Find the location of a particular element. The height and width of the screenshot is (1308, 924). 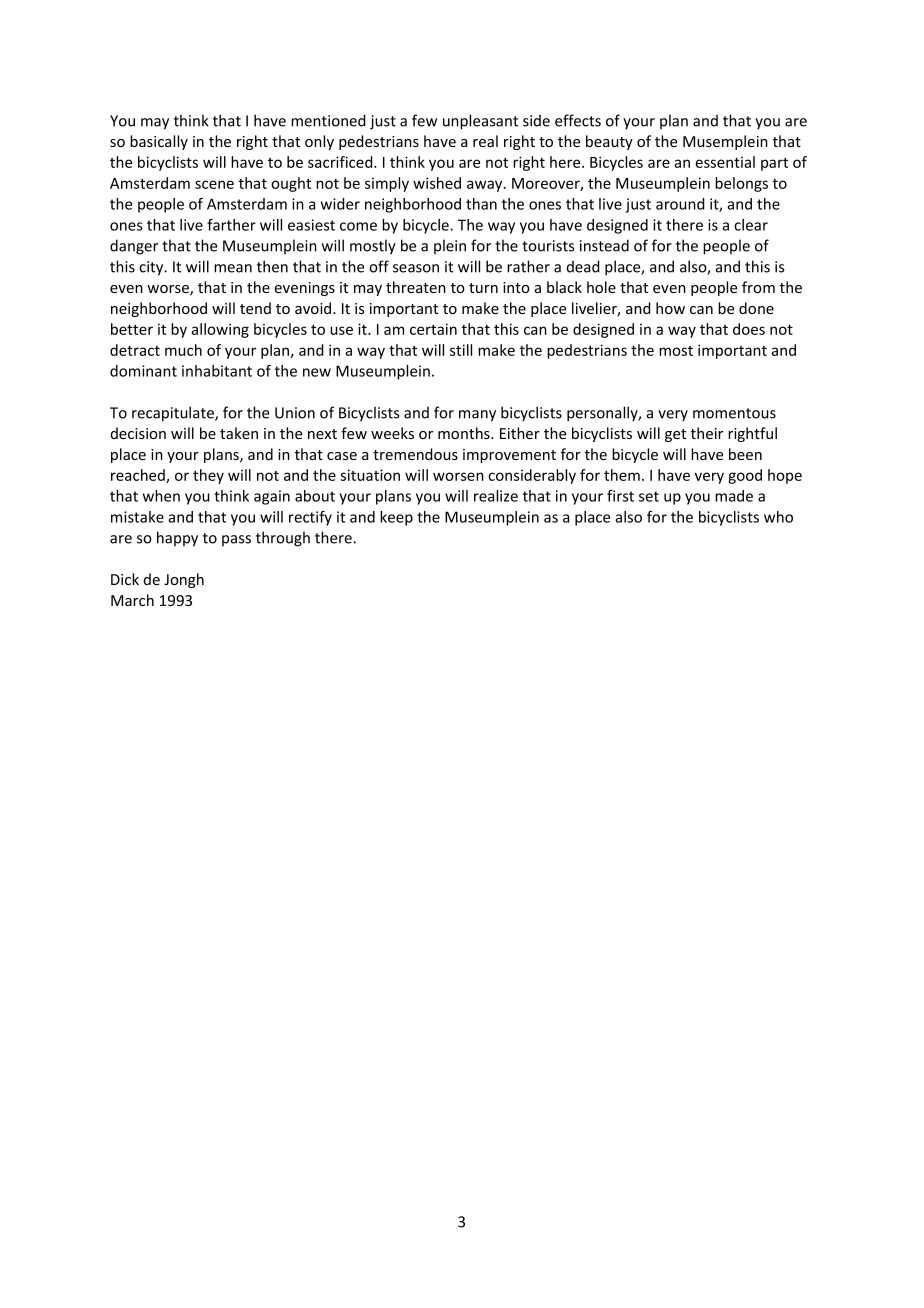

March is located at coordinates (132, 600).
